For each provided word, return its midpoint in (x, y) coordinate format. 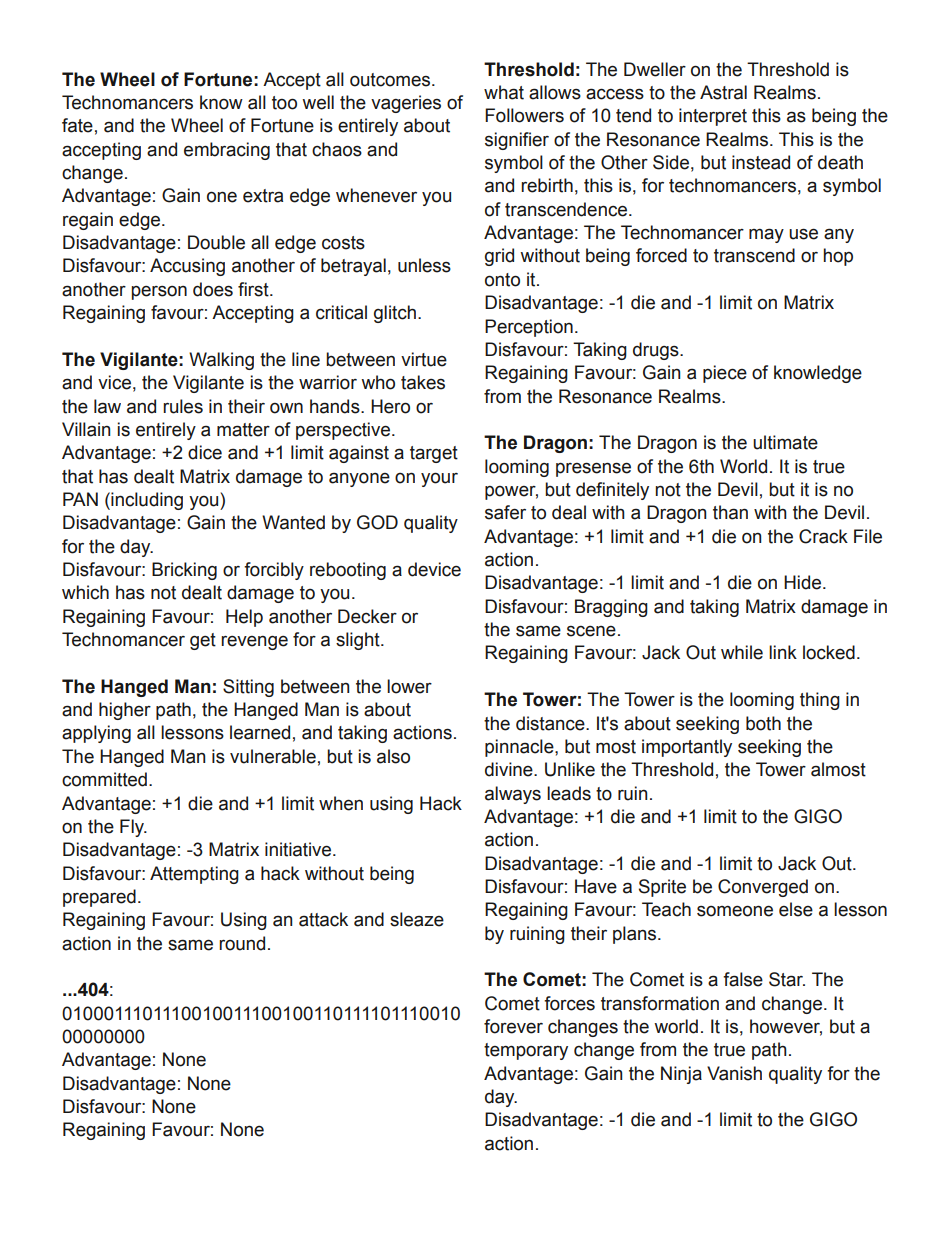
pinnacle (520, 748)
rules (183, 406)
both (763, 723)
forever (513, 1026)
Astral (723, 92)
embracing (227, 151)
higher (125, 711)
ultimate (785, 442)
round (242, 943)
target (434, 454)
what (504, 92)
